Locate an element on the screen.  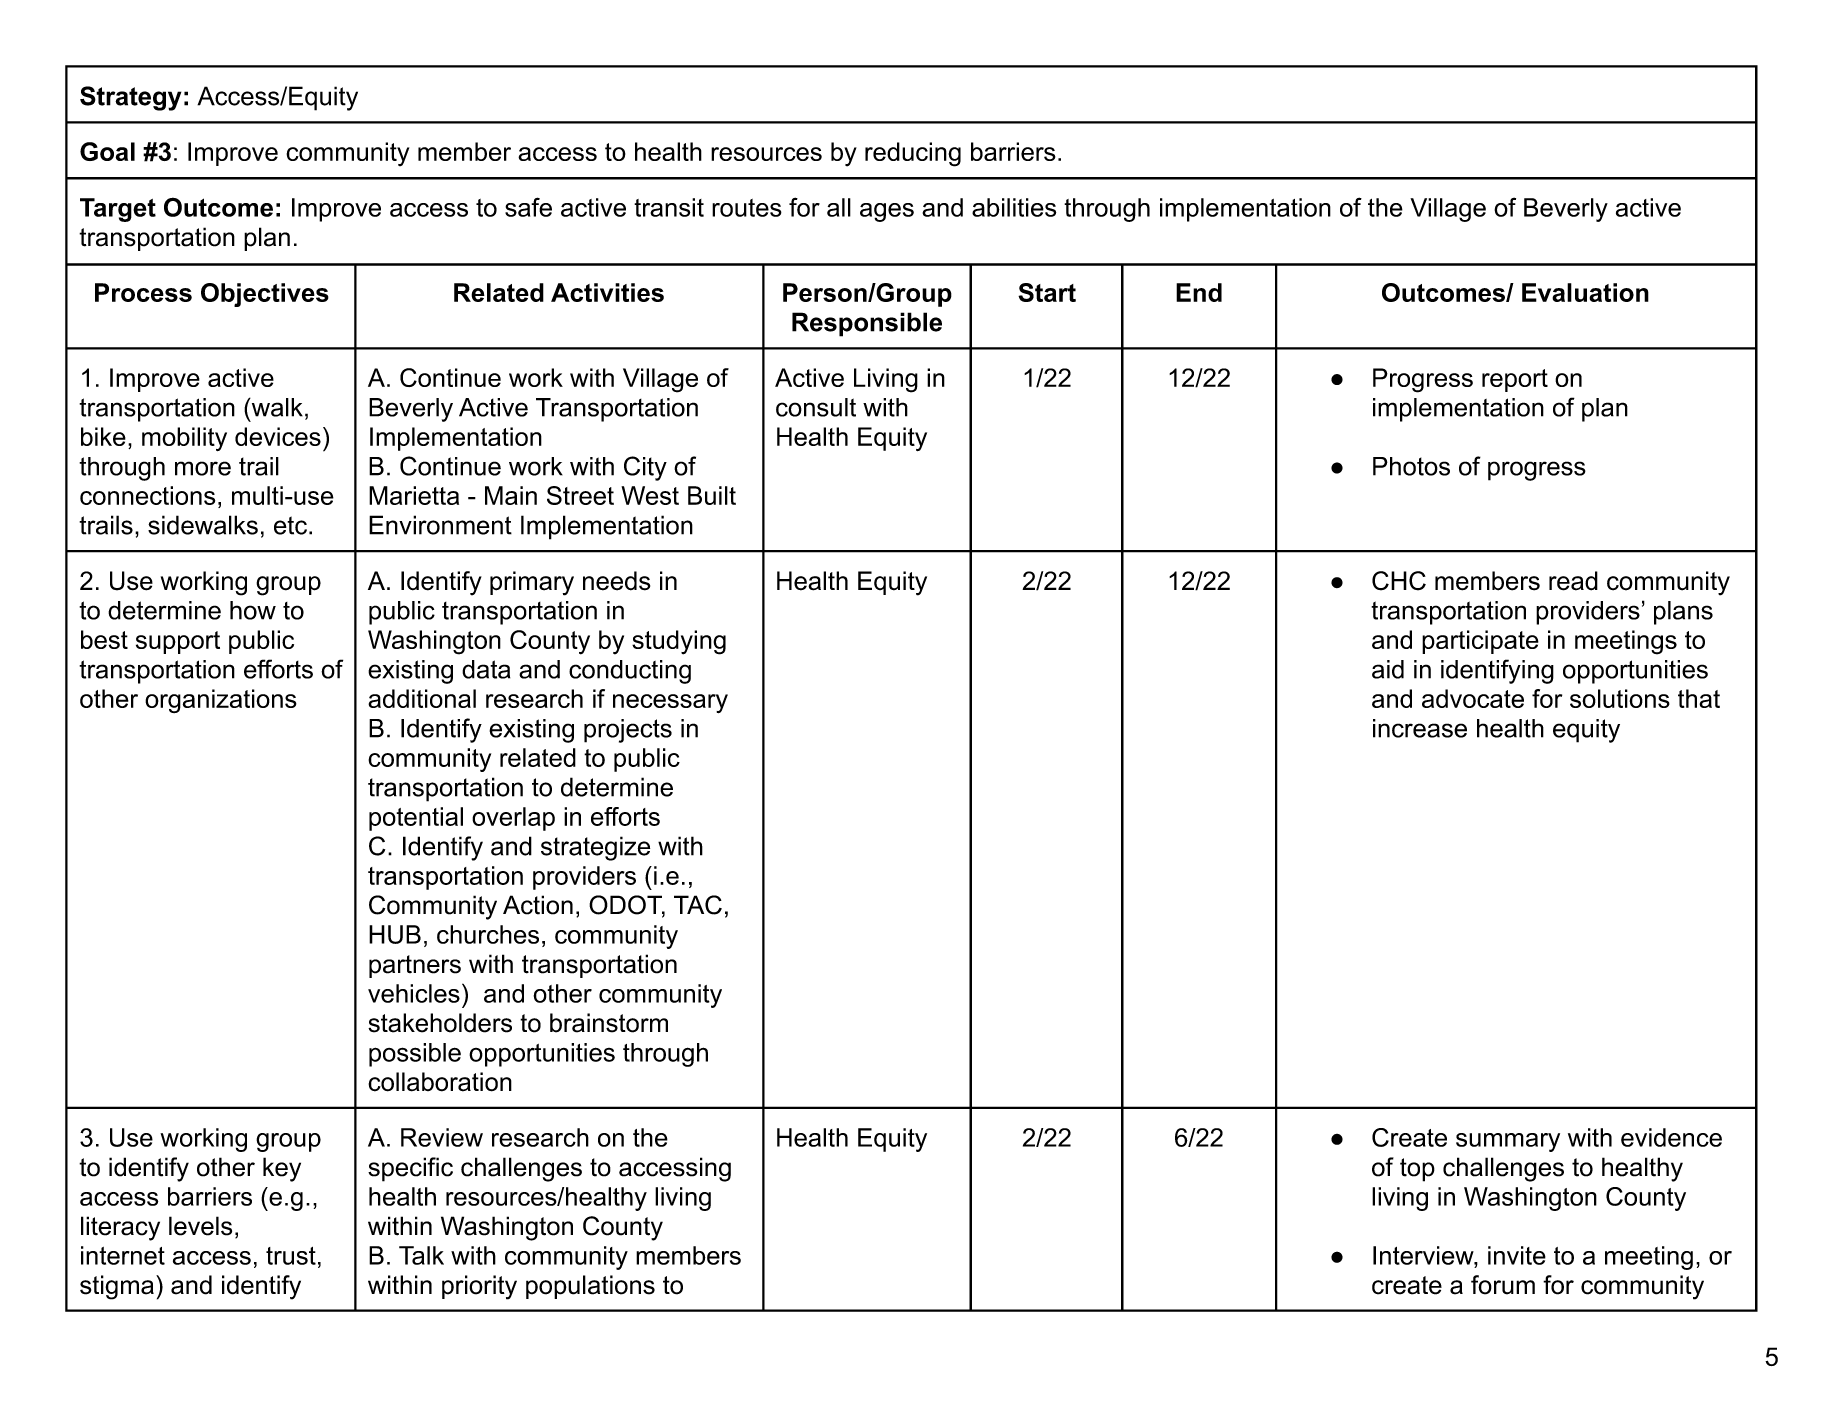
reducing is located at coordinates (913, 154).
